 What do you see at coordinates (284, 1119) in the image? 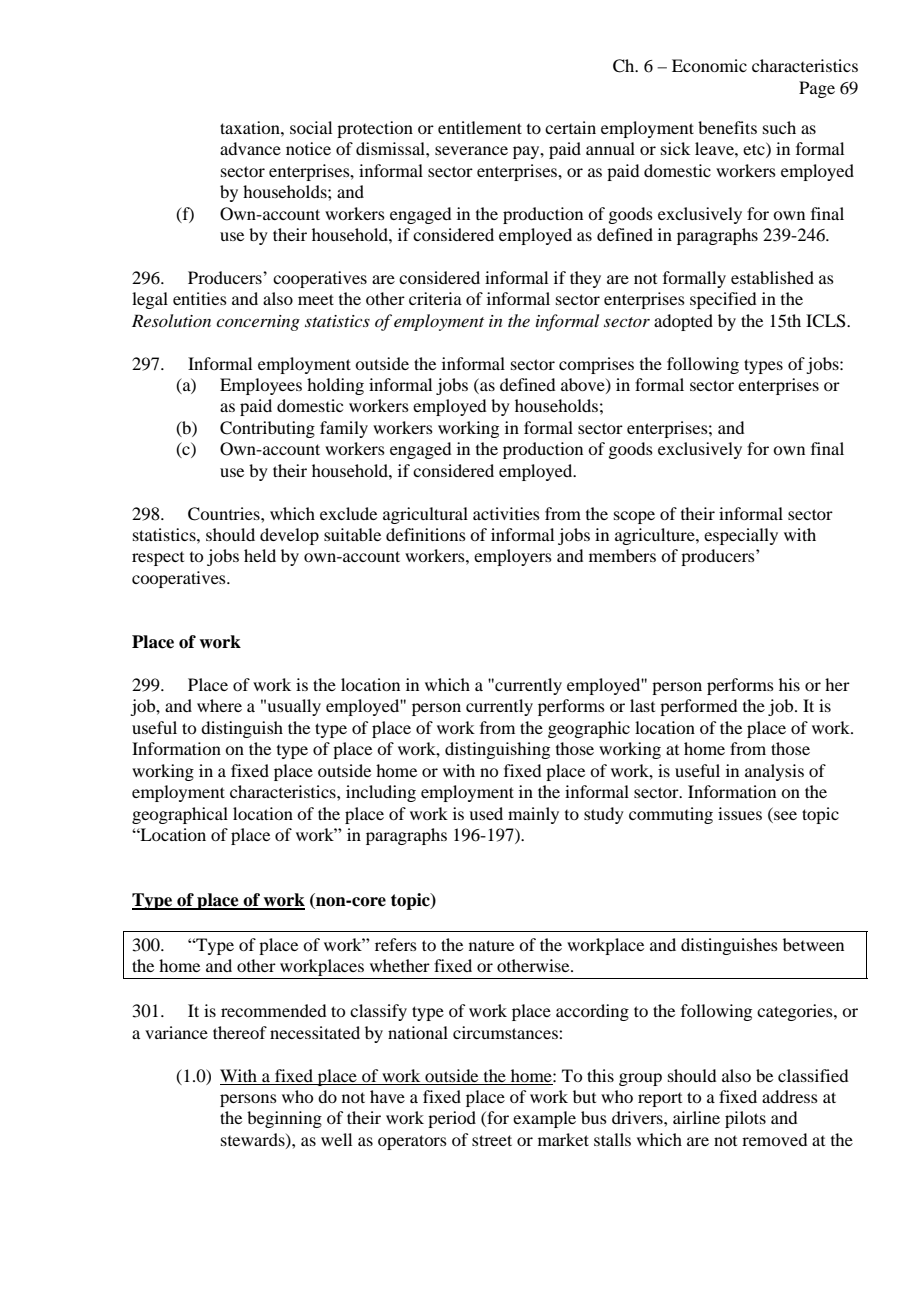
I see `beginning` at bounding box center [284, 1119].
